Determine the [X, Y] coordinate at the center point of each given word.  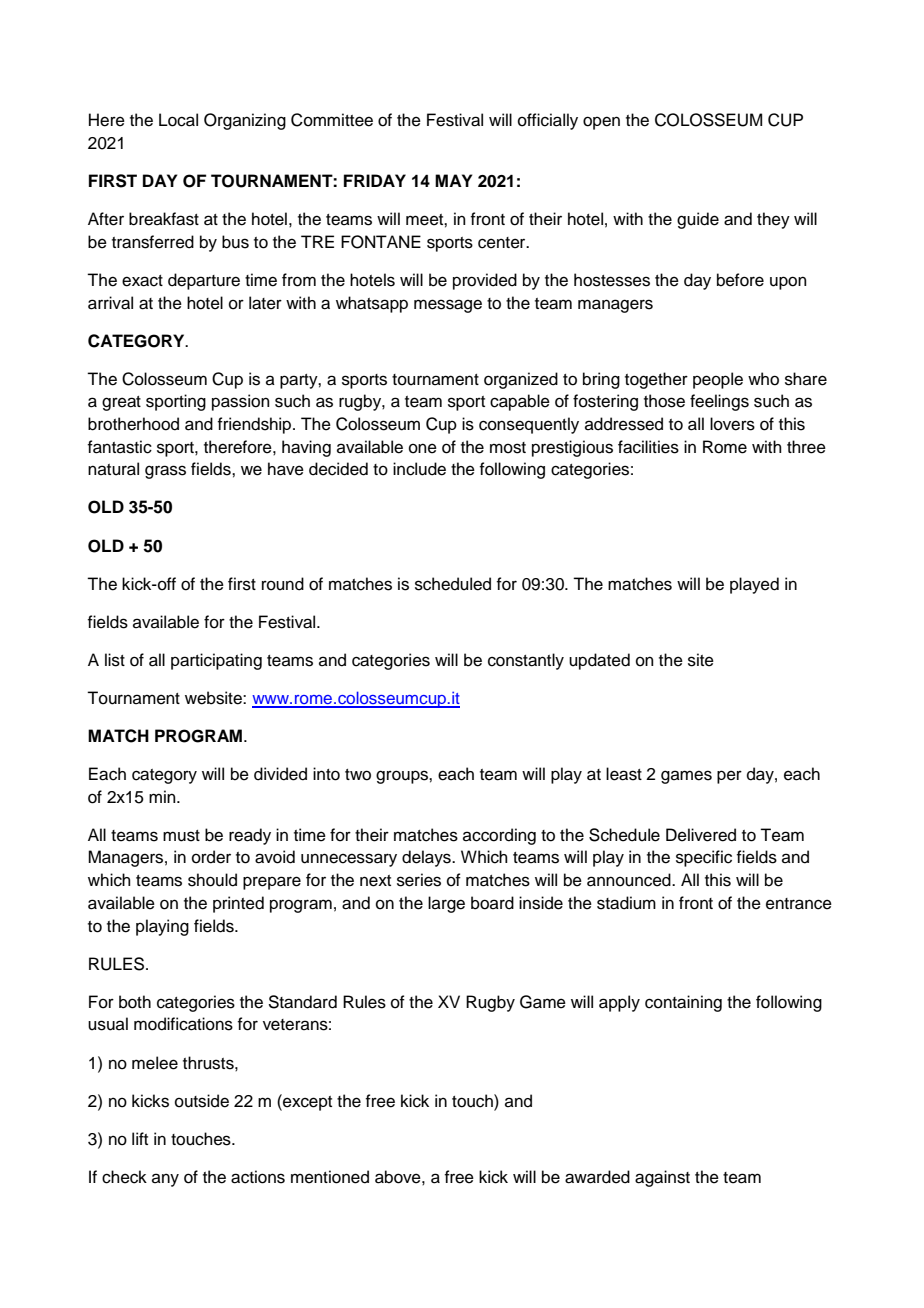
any [165, 1180]
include [419, 469]
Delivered [701, 835]
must [181, 836]
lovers [732, 424]
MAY [453, 180]
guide [698, 220]
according [499, 836]
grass [165, 472]
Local [178, 120]
